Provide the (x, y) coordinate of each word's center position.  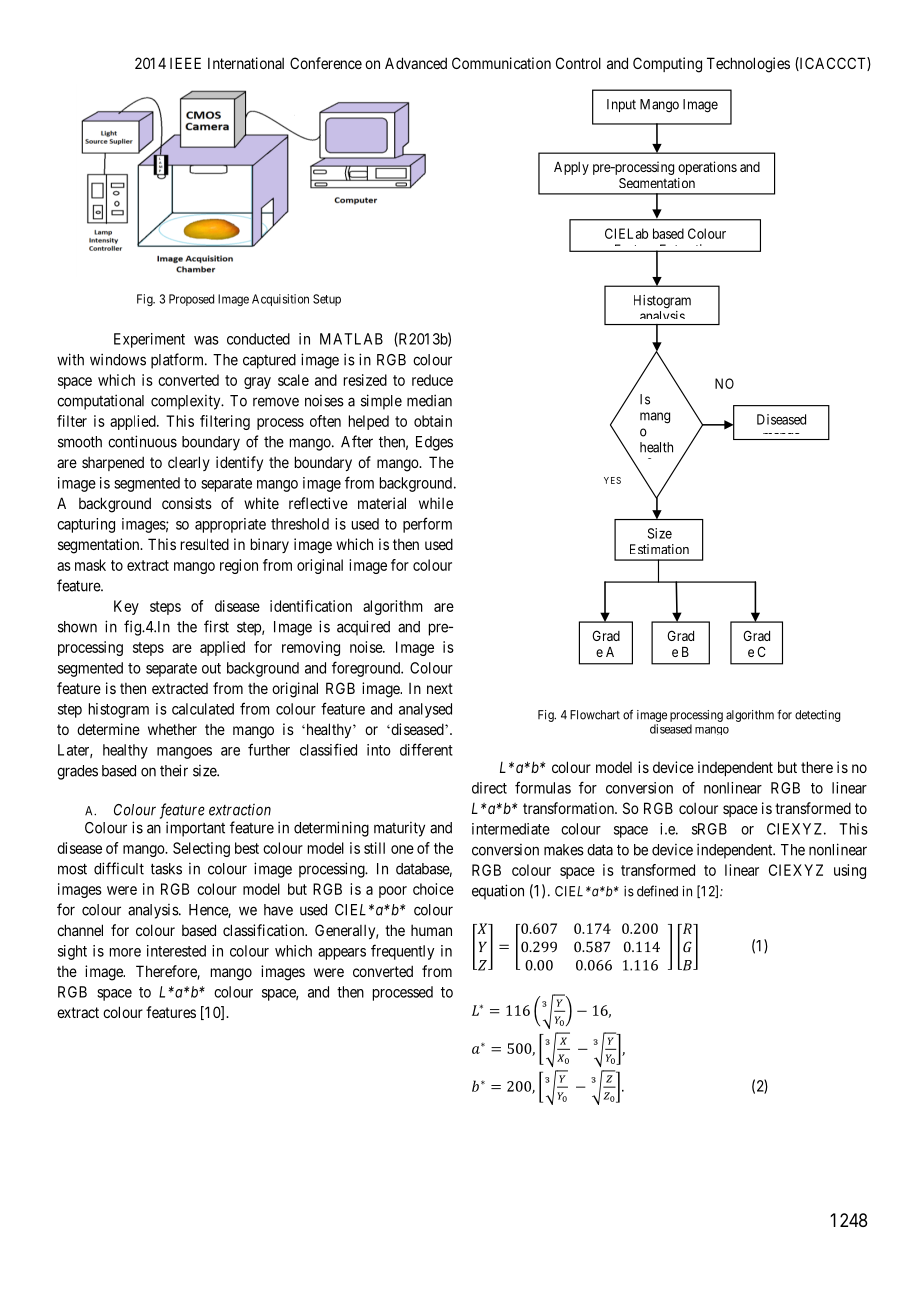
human (431, 930)
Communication (501, 63)
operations (707, 168)
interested (176, 951)
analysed (425, 710)
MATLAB (351, 339)
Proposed (191, 300)
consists (187, 503)
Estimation (659, 549)
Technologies (748, 65)
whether (172, 729)
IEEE (185, 63)
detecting (817, 716)
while (436, 503)
